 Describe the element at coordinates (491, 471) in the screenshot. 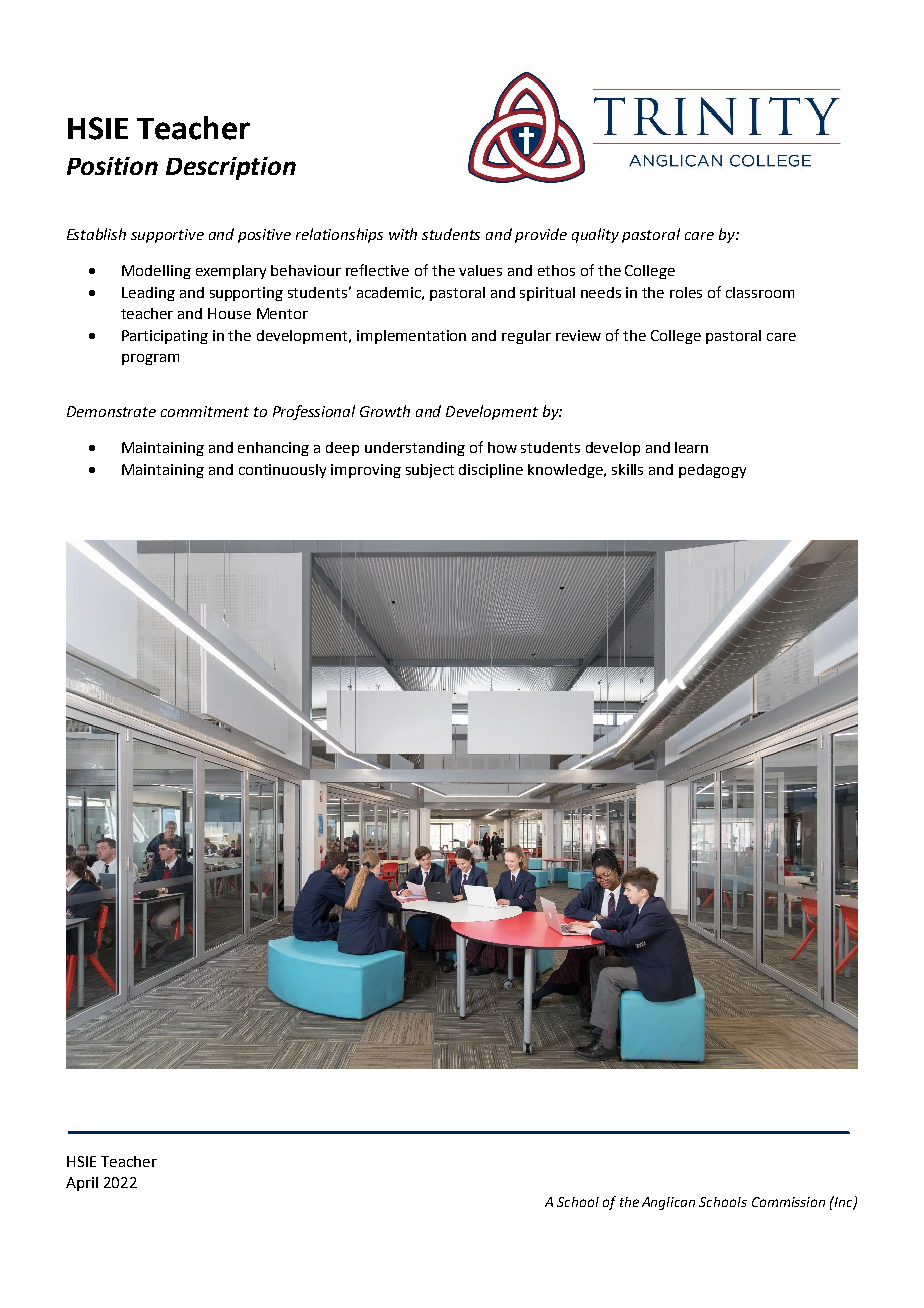

I see `discipline` at that location.
